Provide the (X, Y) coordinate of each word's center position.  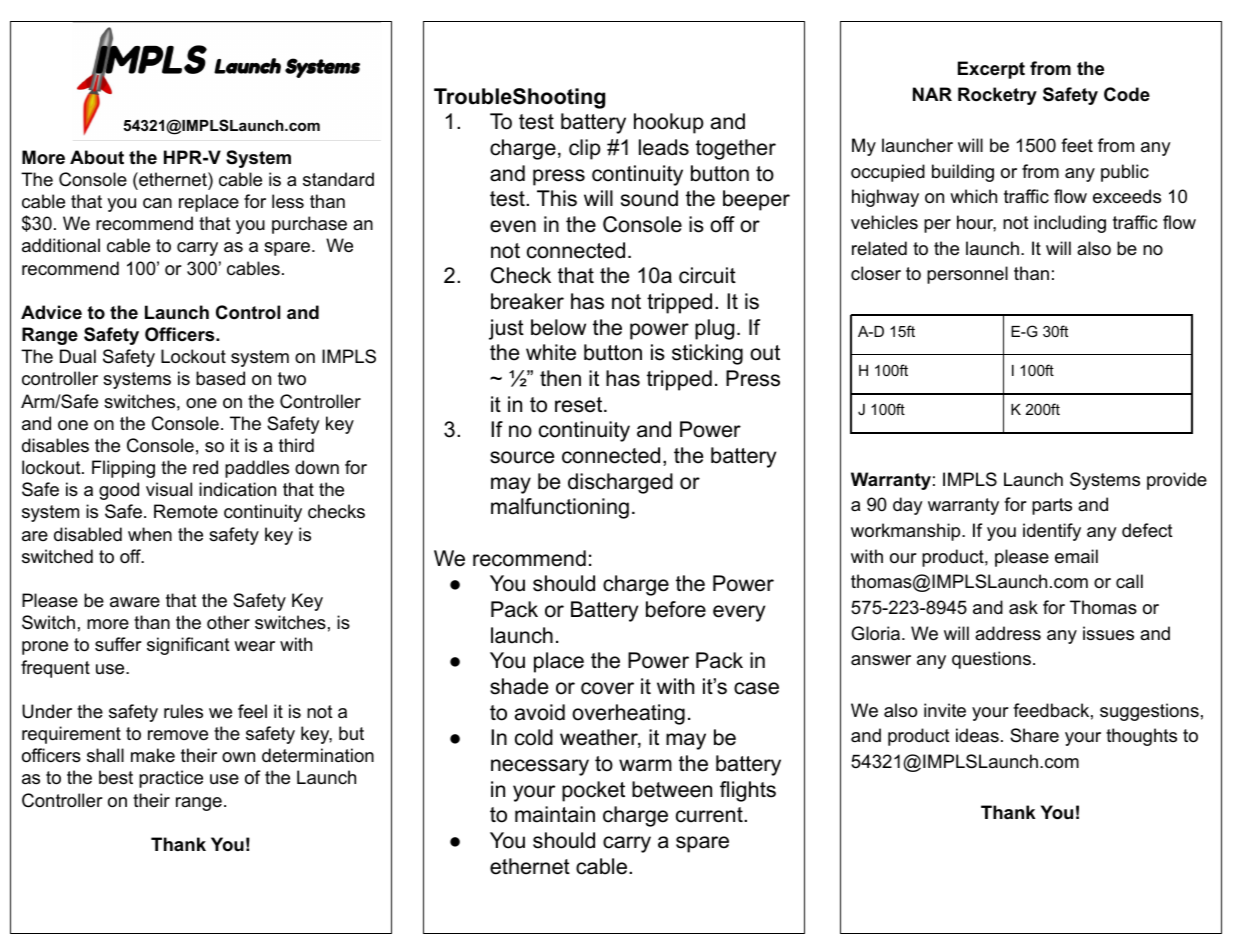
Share (1034, 735)
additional (61, 245)
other (228, 622)
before (676, 609)
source (522, 457)
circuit (707, 275)
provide (1177, 481)
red (205, 467)
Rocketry (997, 96)
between (672, 789)
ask (1023, 607)
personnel (967, 275)
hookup (669, 123)
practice (171, 779)
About (97, 157)
